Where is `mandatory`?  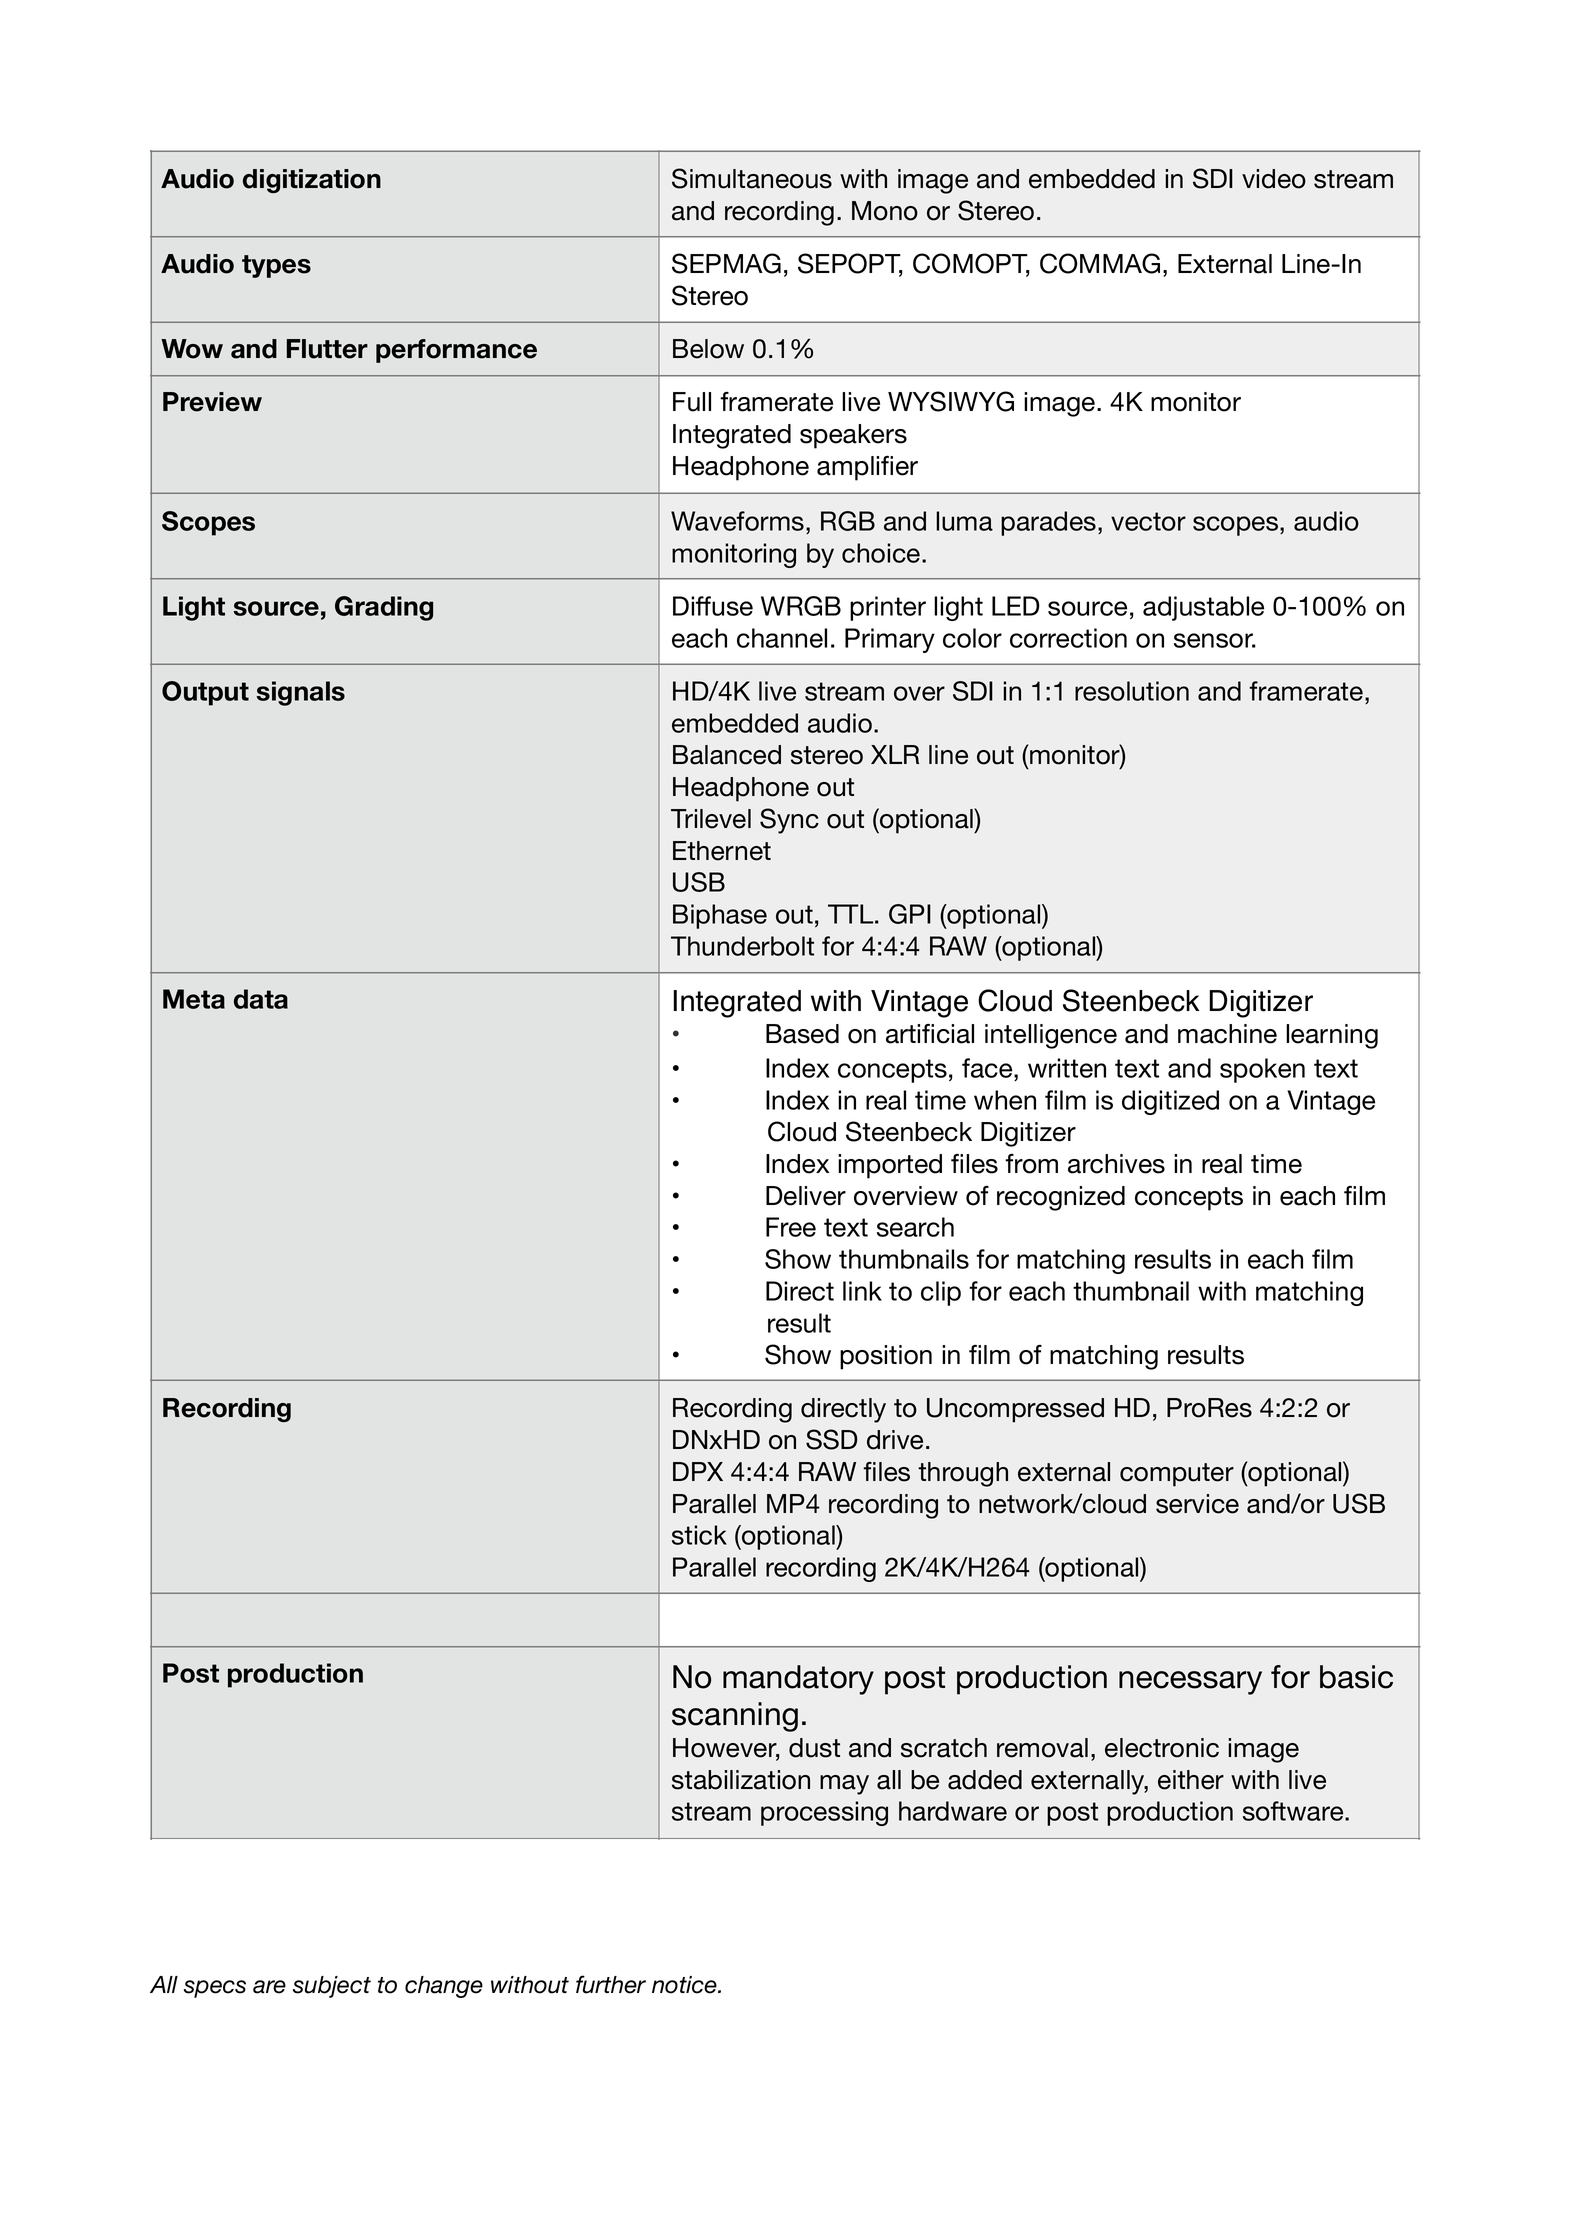 mandatory is located at coordinates (798, 1680).
